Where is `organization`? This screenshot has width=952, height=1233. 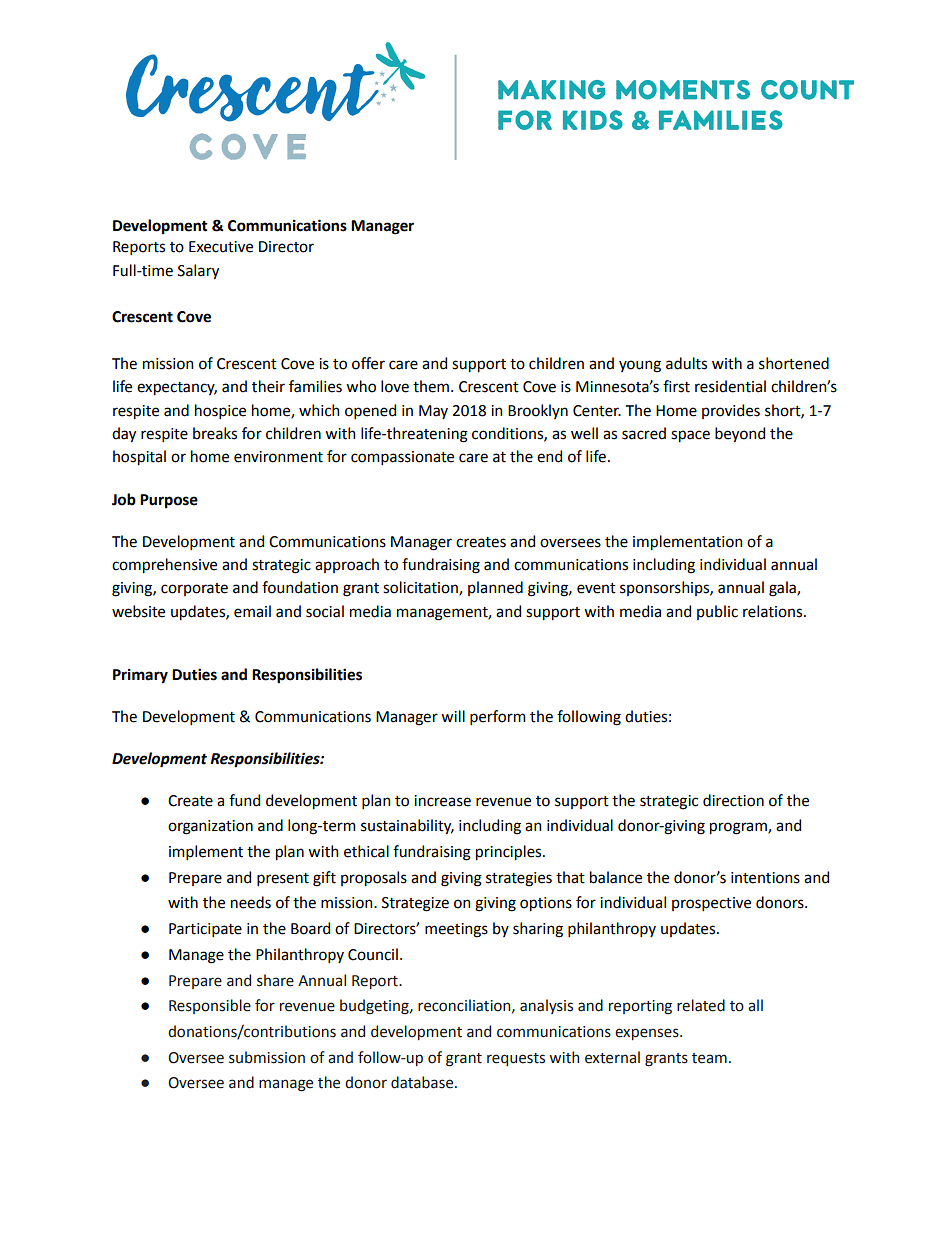 organization is located at coordinates (210, 827).
